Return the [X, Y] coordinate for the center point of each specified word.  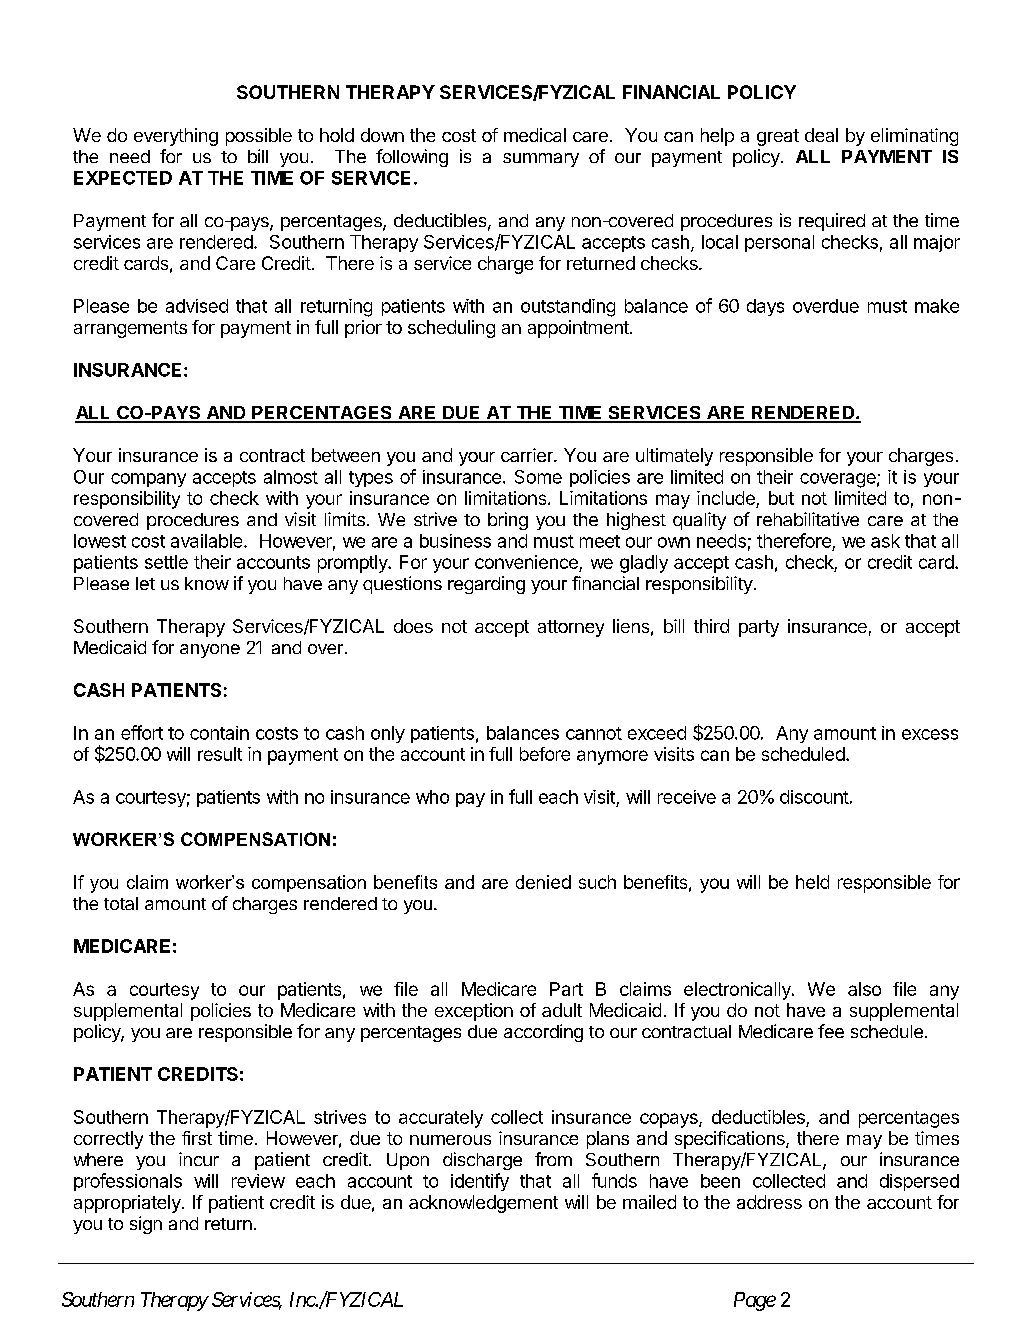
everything [176, 137]
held [812, 882]
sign [146, 1225]
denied [543, 882]
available [208, 541]
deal [821, 135]
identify [480, 1182]
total [121, 903]
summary [541, 160]
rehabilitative [808, 519]
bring [508, 521]
